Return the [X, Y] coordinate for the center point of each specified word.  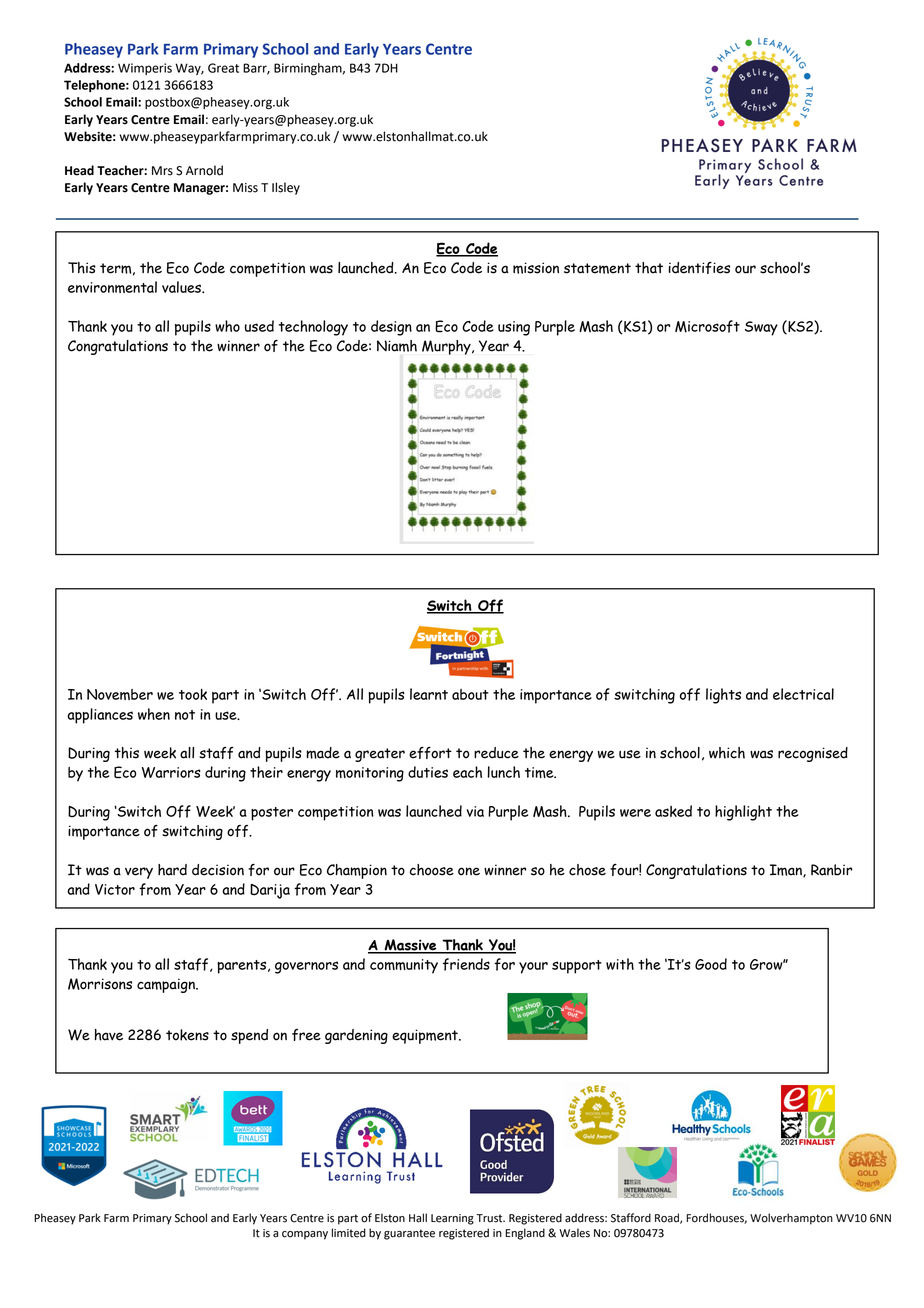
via [475, 811]
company [305, 1235]
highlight [743, 813]
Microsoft [707, 326]
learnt [429, 694]
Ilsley [286, 188]
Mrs [162, 171]
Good [711, 964]
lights [723, 696]
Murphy [447, 347]
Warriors [171, 772]
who [227, 326]
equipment [426, 1036]
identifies [699, 268]
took [193, 694]
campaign [167, 985]
